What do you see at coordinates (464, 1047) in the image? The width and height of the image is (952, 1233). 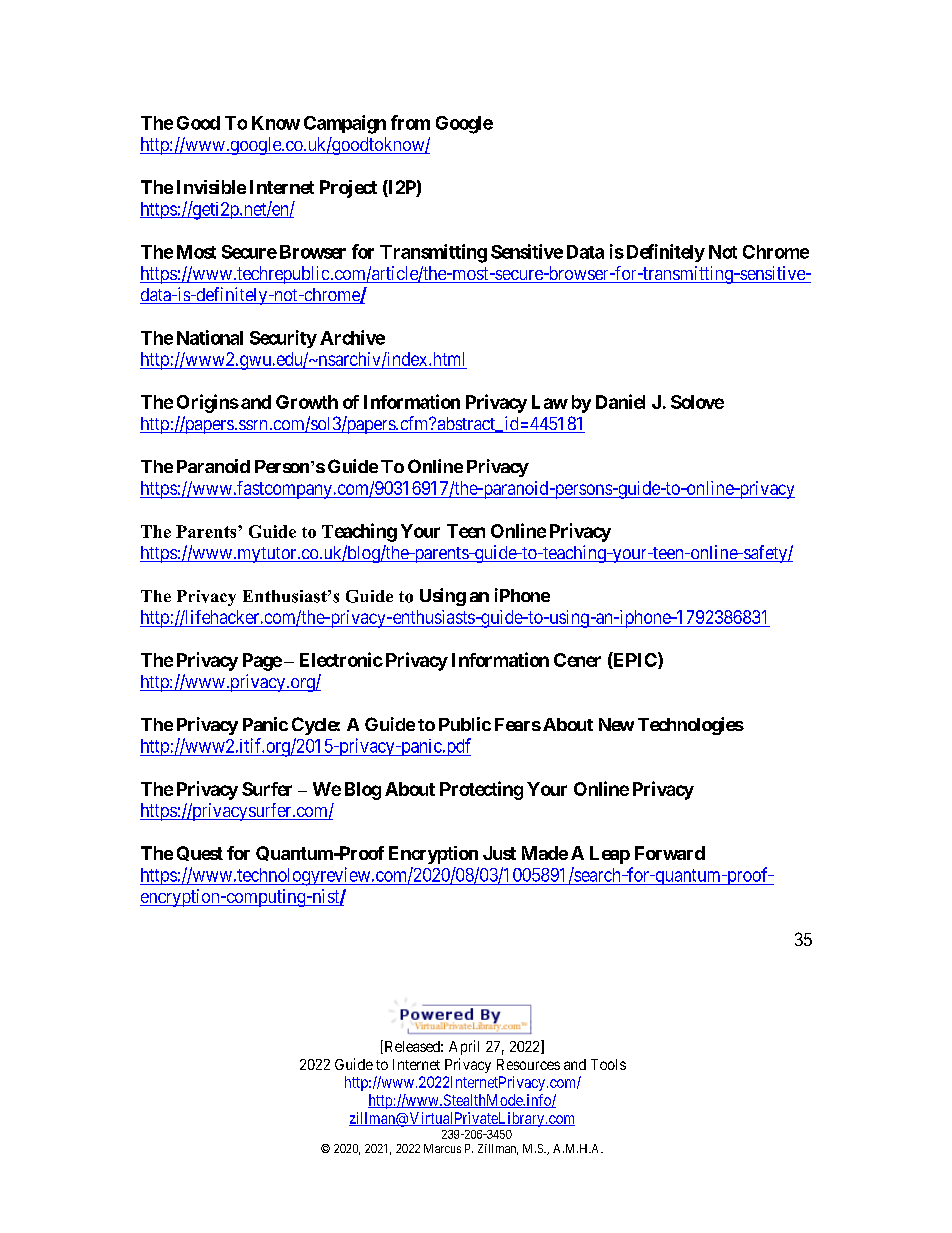 I see `April` at bounding box center [464, 1047].
